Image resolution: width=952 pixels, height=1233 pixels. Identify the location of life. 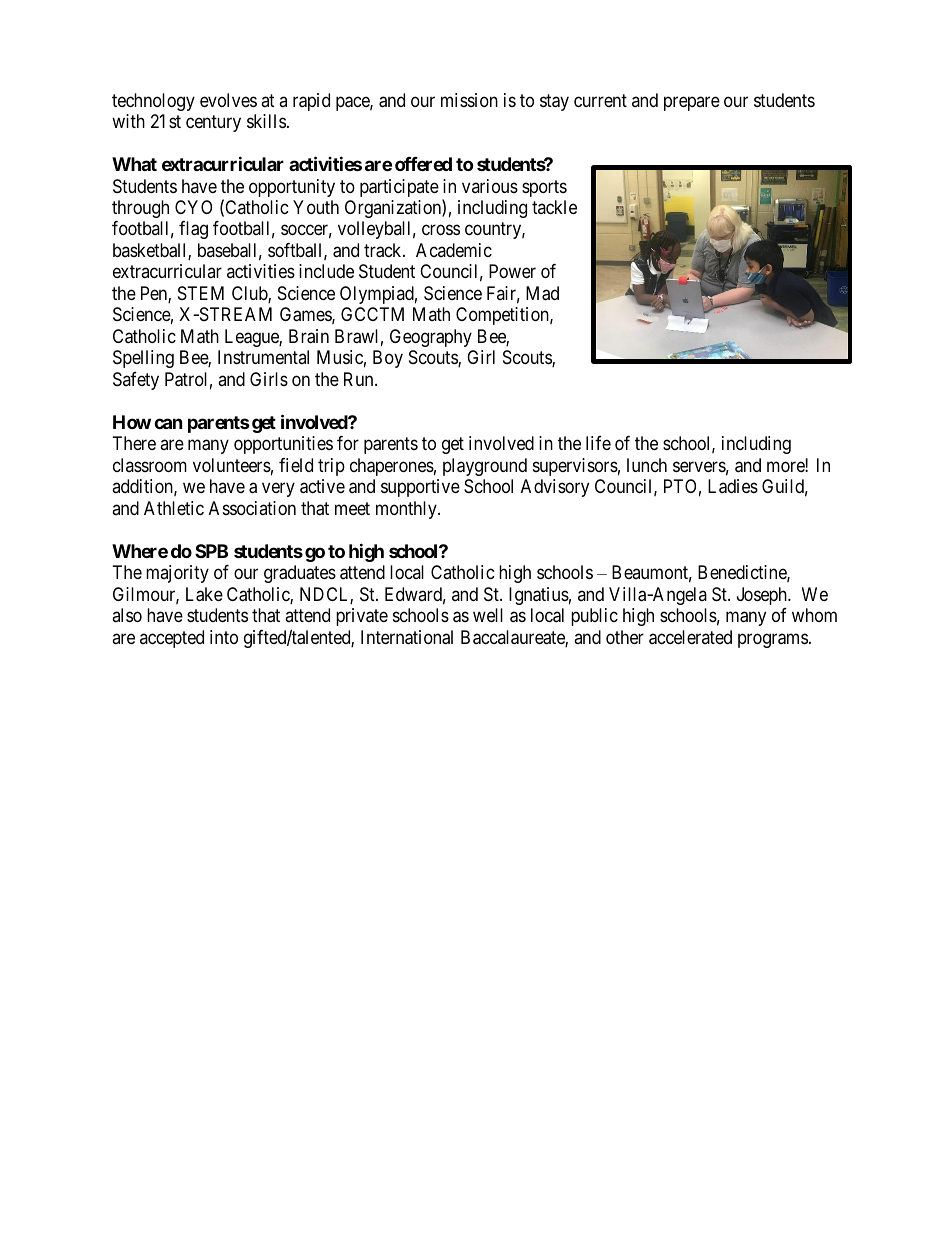
(598, 443).
